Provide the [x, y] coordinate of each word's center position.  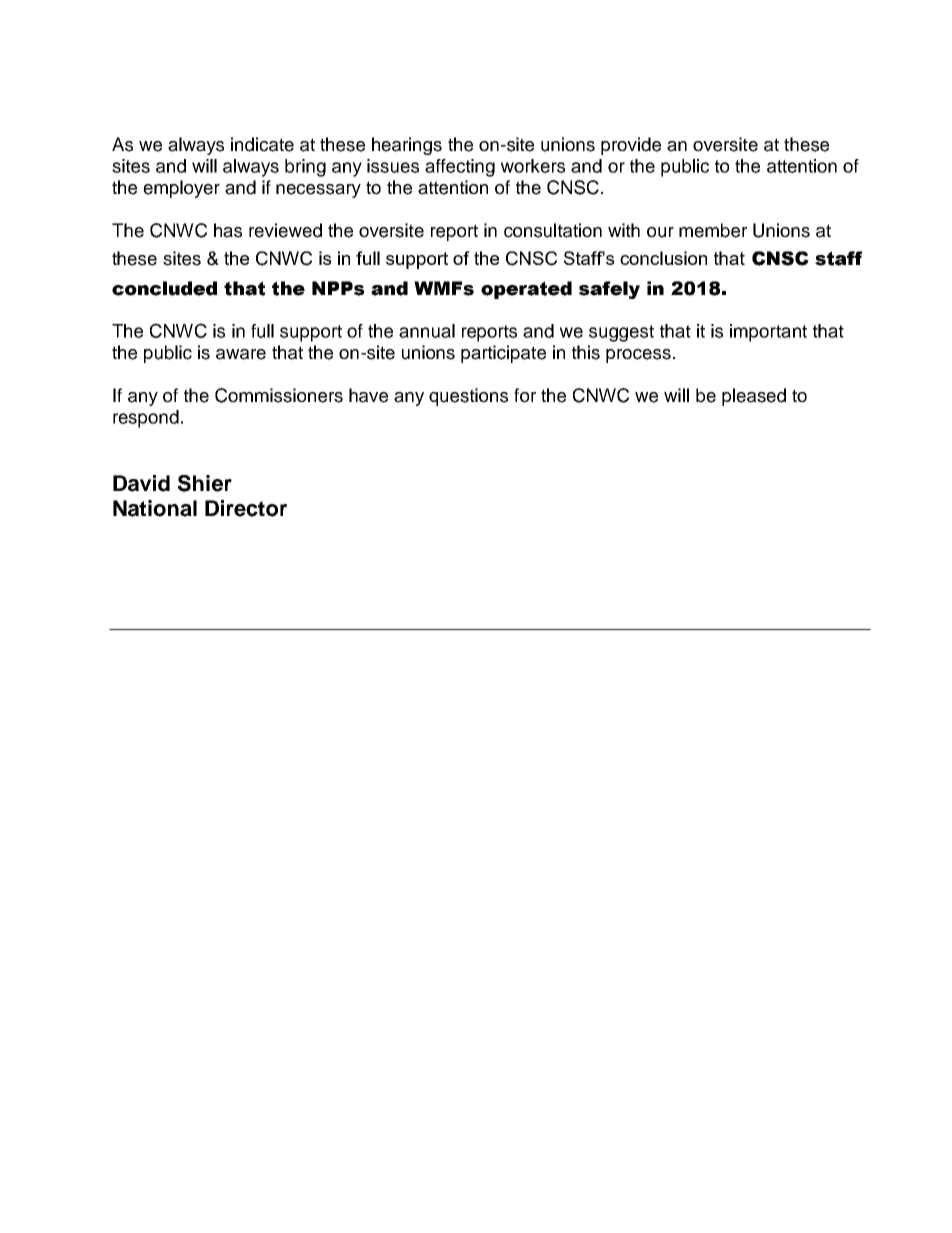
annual [427, 331]
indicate [262, 144]
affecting [460, 168]
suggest [621, 333]
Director [246, 508]
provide [631, 146]
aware [241, 354]
